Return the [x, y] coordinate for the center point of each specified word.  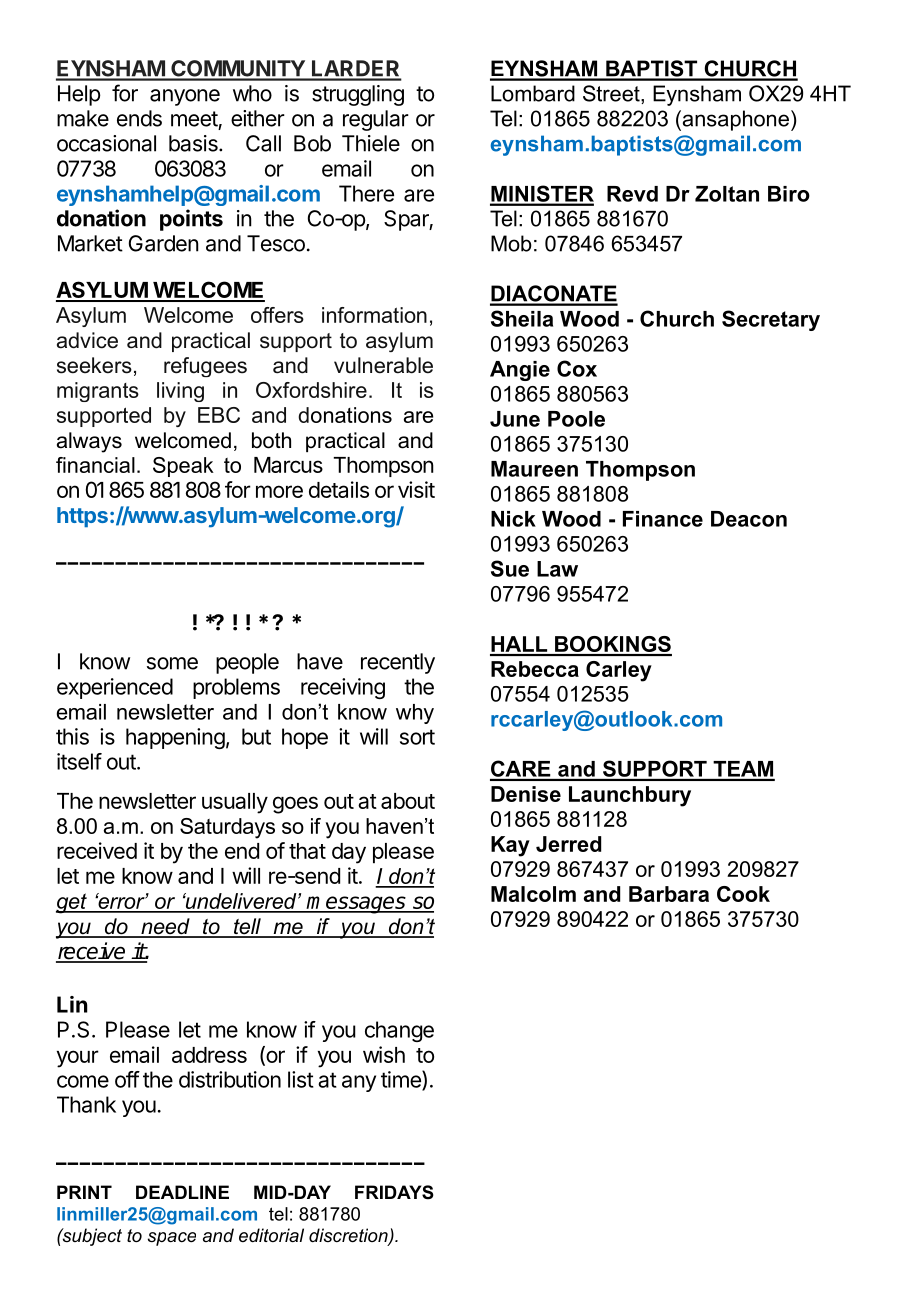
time [402, 1080]
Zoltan [727, 194]
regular [376, 120]
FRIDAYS [394, 1192]
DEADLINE [182, 1192]
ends [139, 118]
